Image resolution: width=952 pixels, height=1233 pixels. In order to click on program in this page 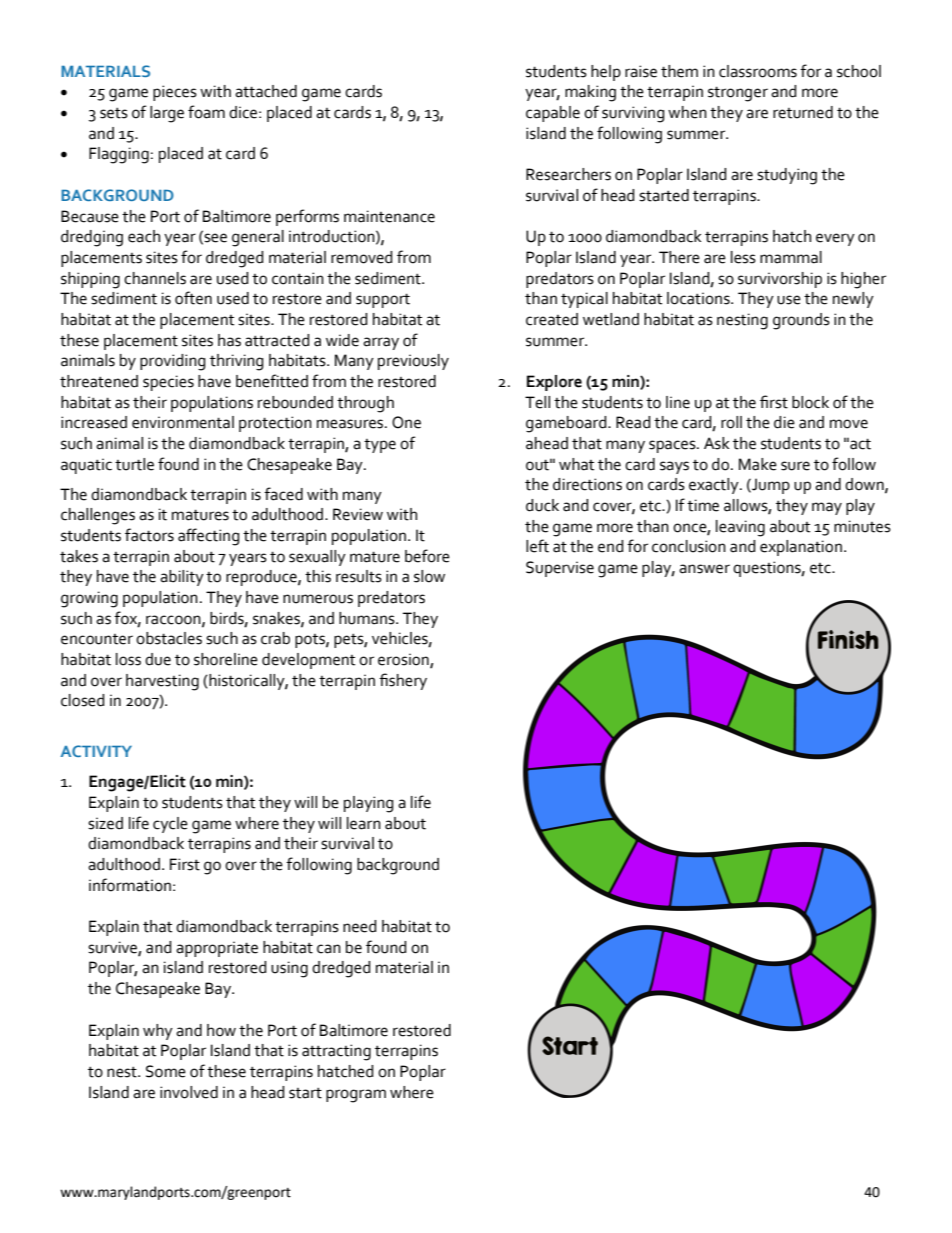, I will do `click(356, 1096)`.
